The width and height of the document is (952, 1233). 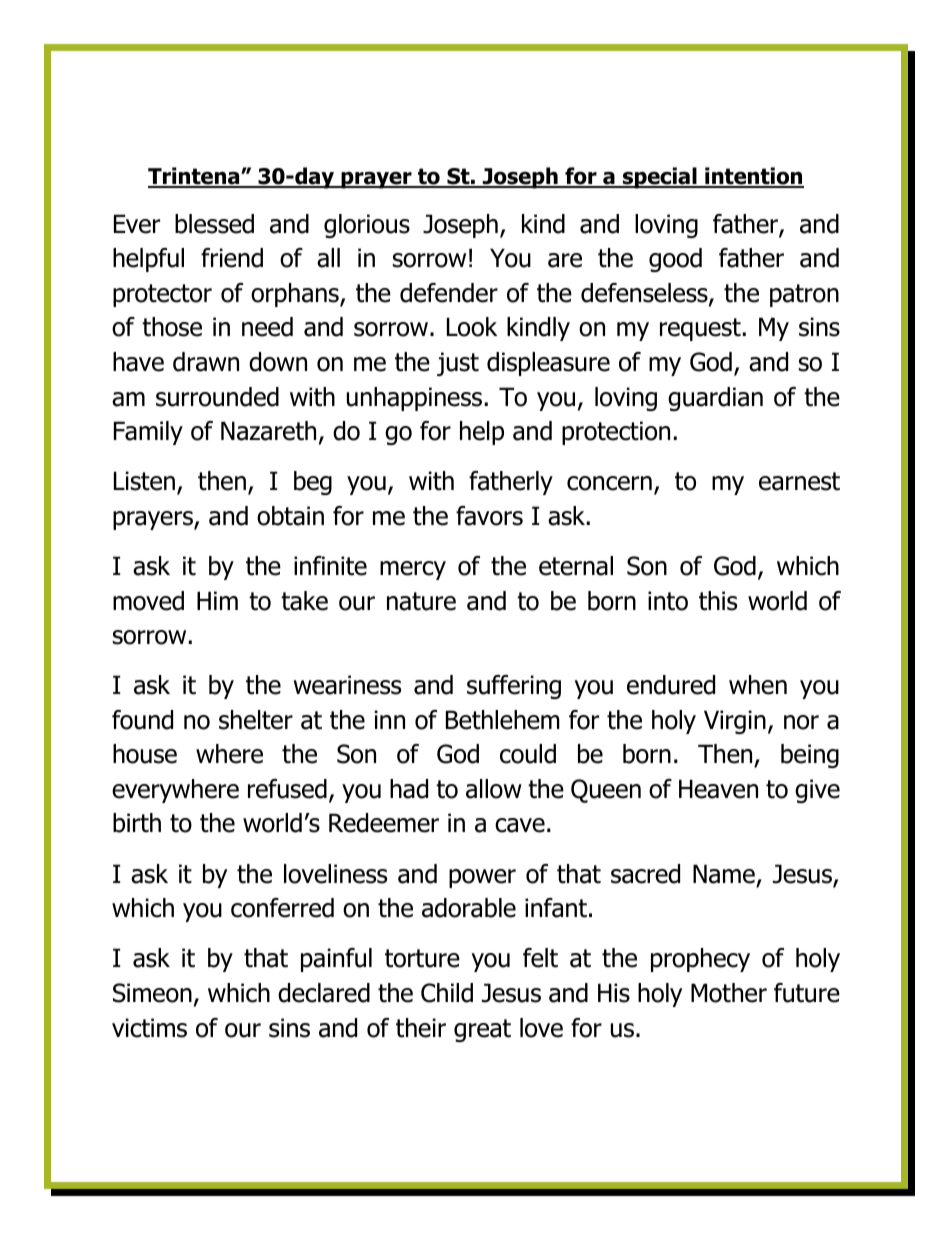 What do you see at coordinates (214, 224) in the document?
I see `blessed` at bounding box center [214, 224].
